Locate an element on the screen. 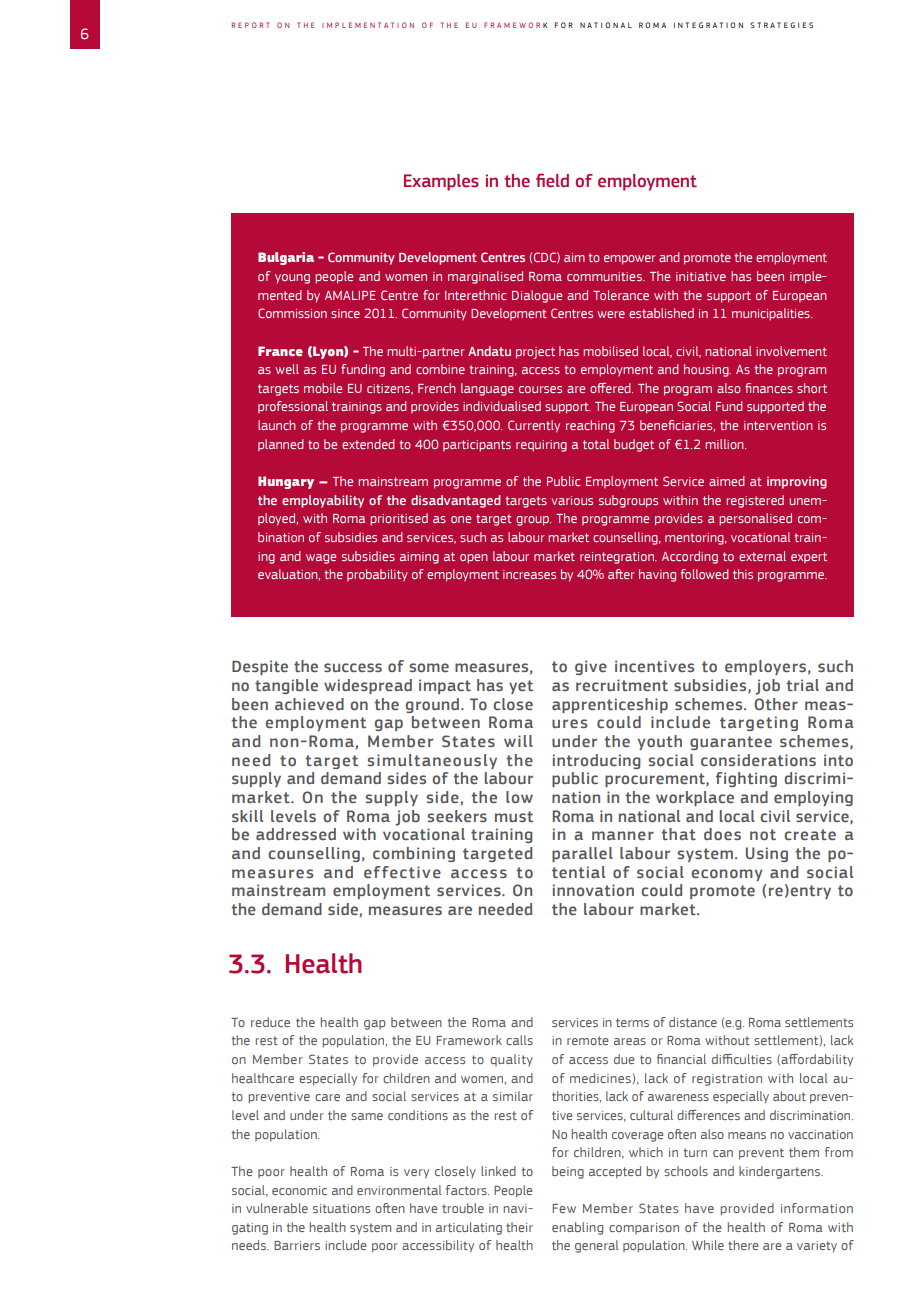 The width and height of the screenshot is (924, 1308). economic is located at coordinates (299, 1190).
